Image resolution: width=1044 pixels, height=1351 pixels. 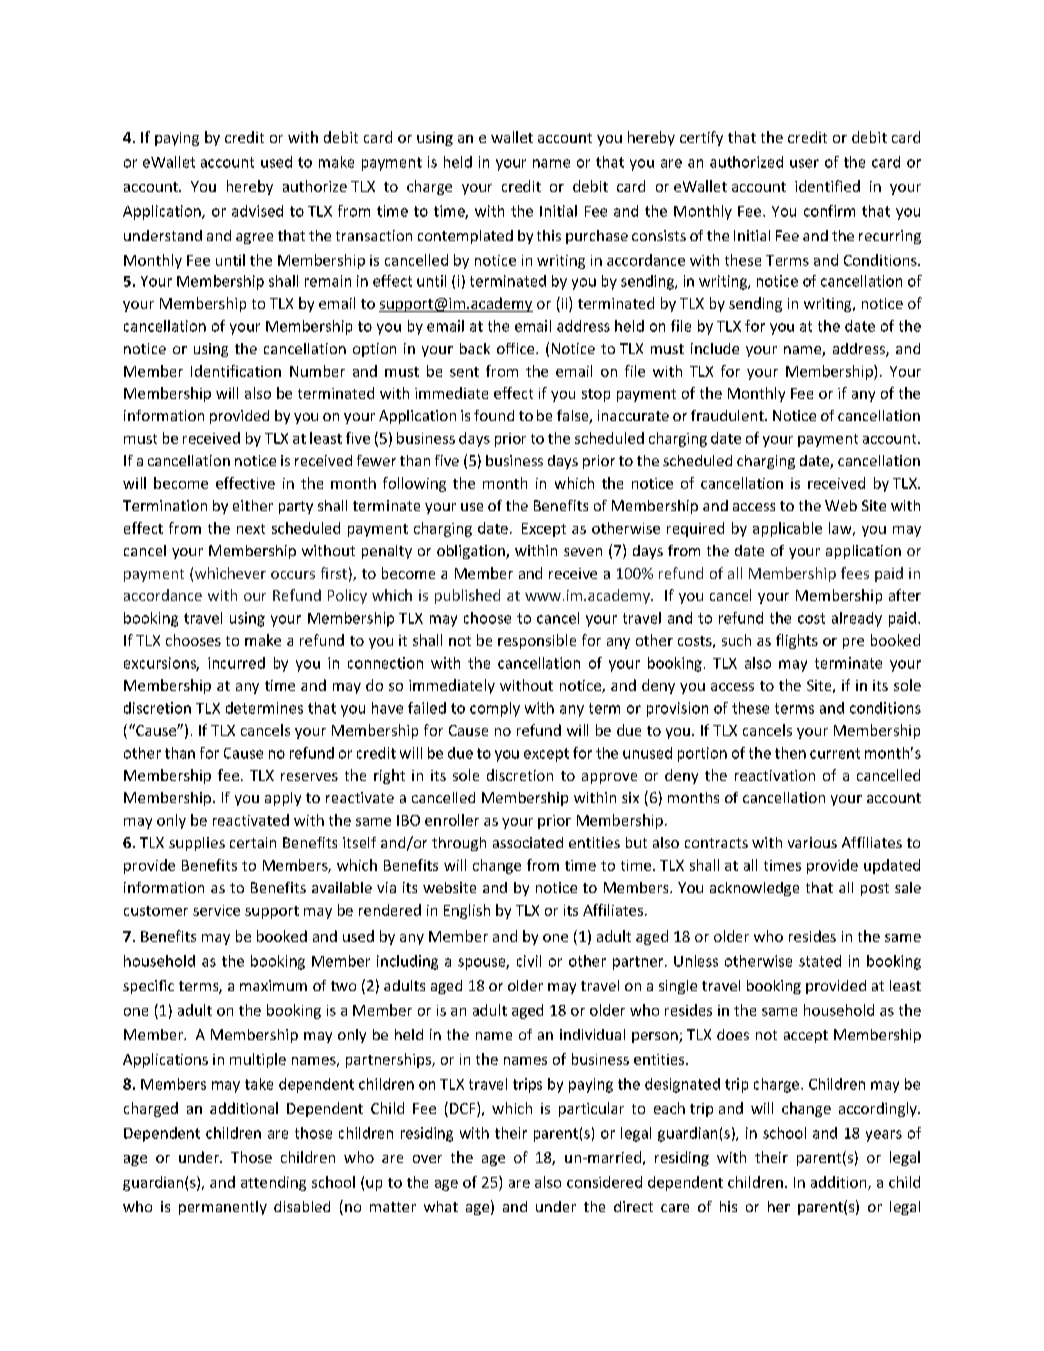 I want to click on user, so click(x=804, y=163).
